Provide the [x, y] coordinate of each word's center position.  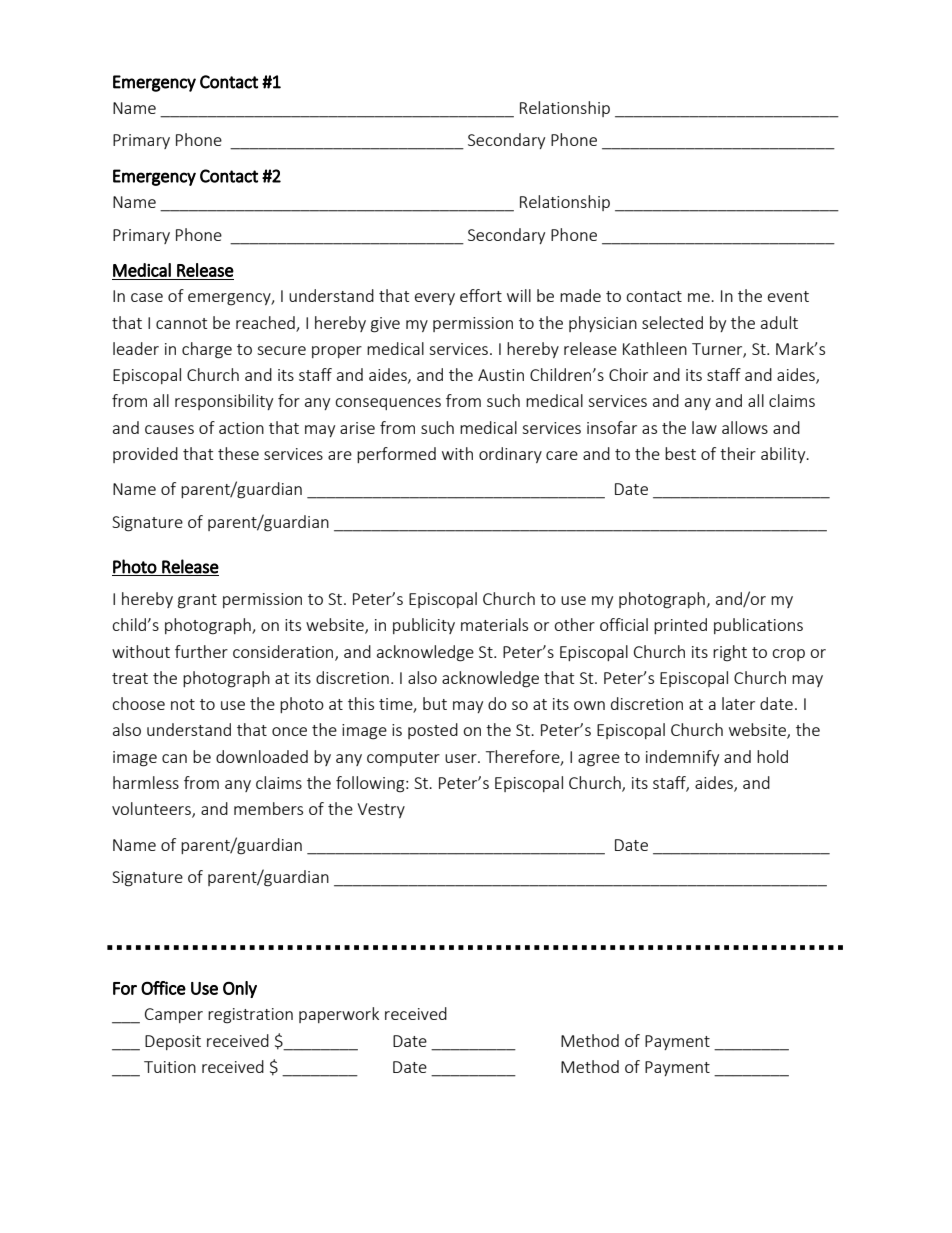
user [462, 758]
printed [680, 626]
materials [494, 624]
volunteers [152, 810]
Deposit [173, 1042]
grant [197, 601]
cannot [181, 323]
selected [672, 322]
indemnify [682, 758]
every [435, 299]
